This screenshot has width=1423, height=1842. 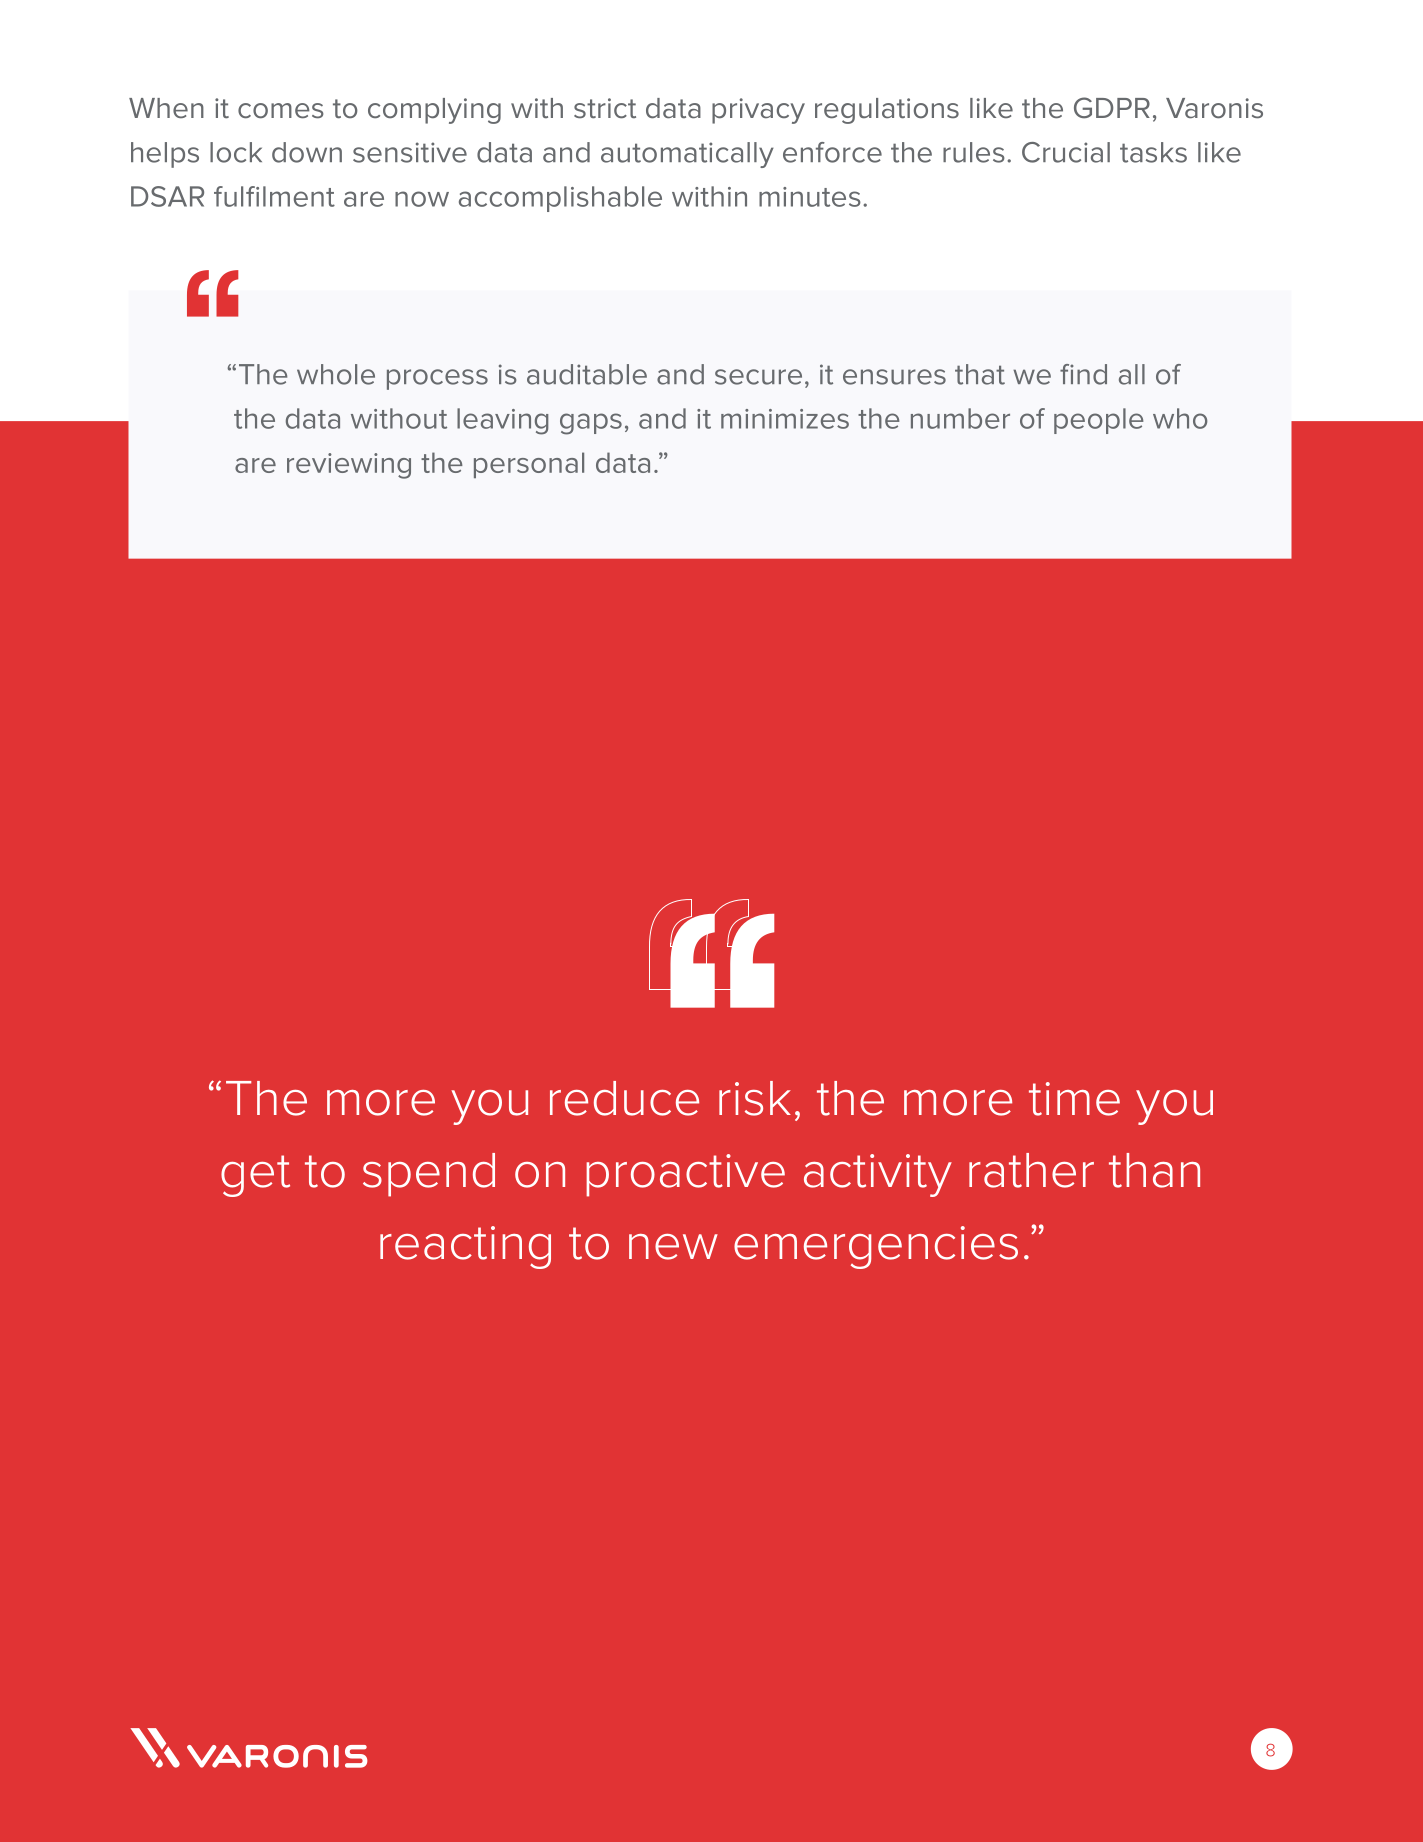 I want to click on Crucial, so click(x=1066, y=152).
